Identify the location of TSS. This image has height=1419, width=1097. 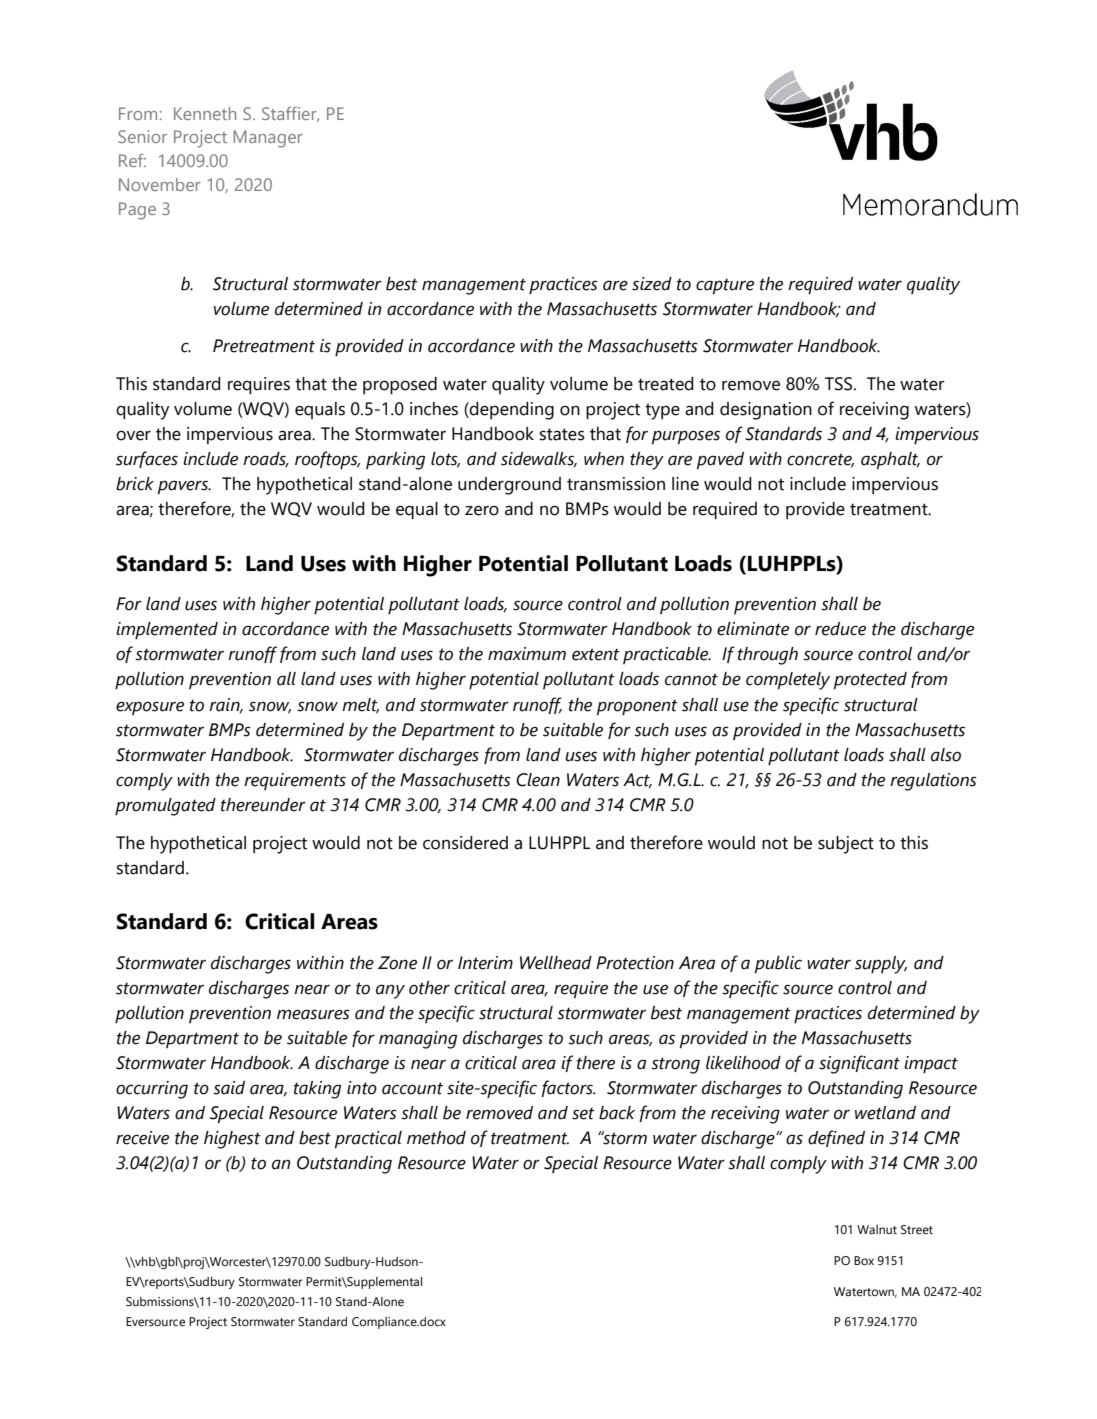
(840, 384).
